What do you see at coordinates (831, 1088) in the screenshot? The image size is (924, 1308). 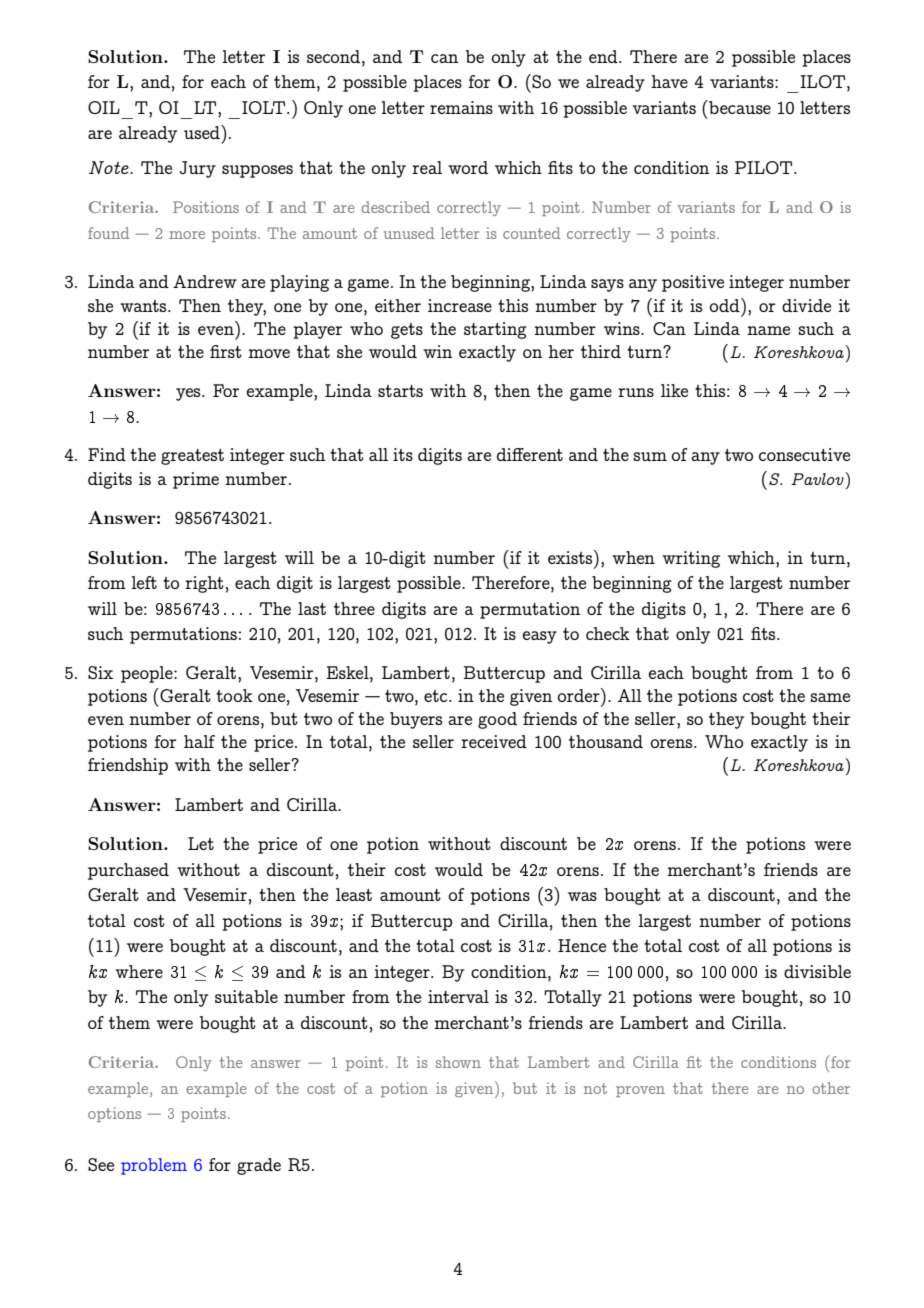 I see `other` at bounding box center [831, 1088].
